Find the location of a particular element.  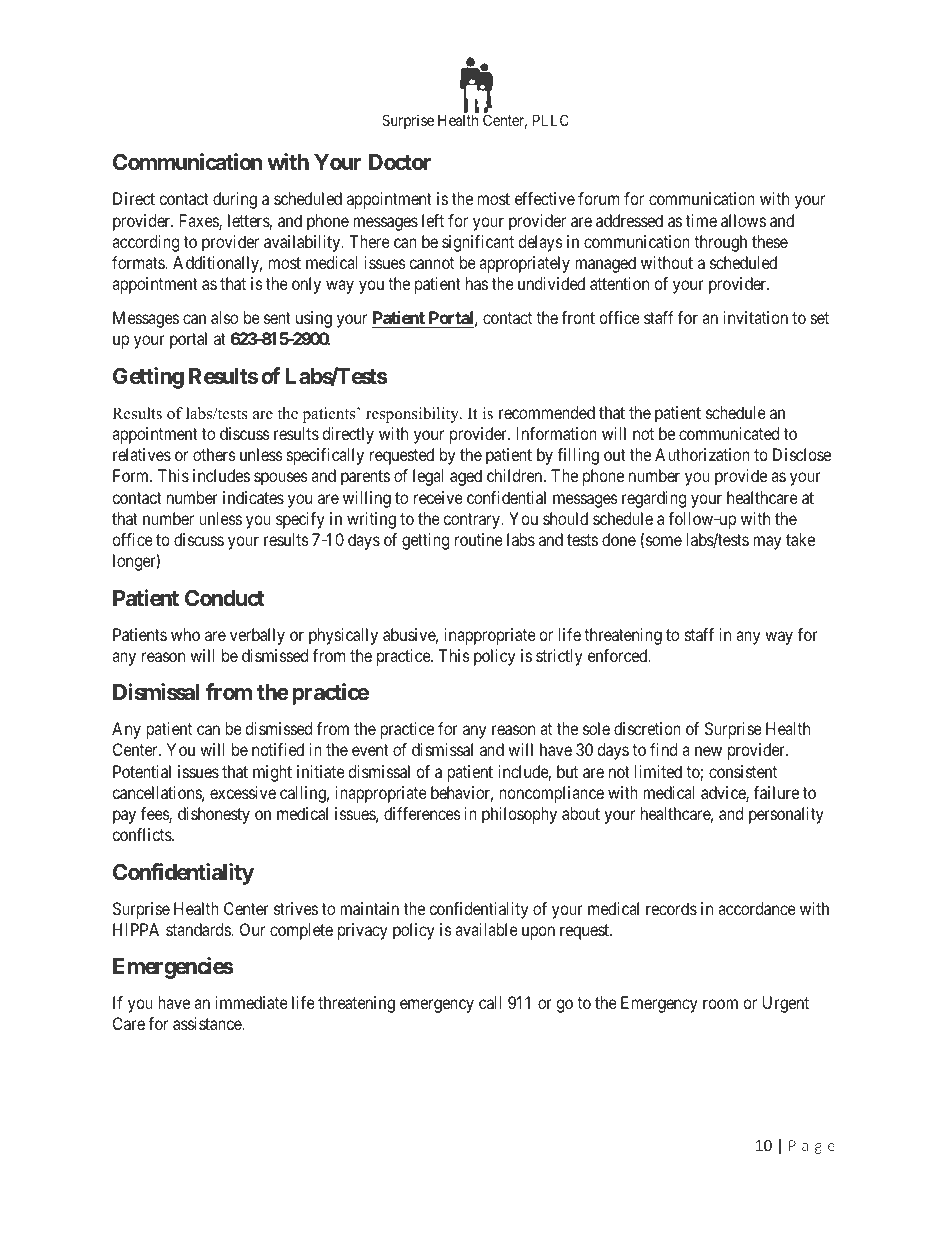

Doctor is located at coordinates (400, 162).
